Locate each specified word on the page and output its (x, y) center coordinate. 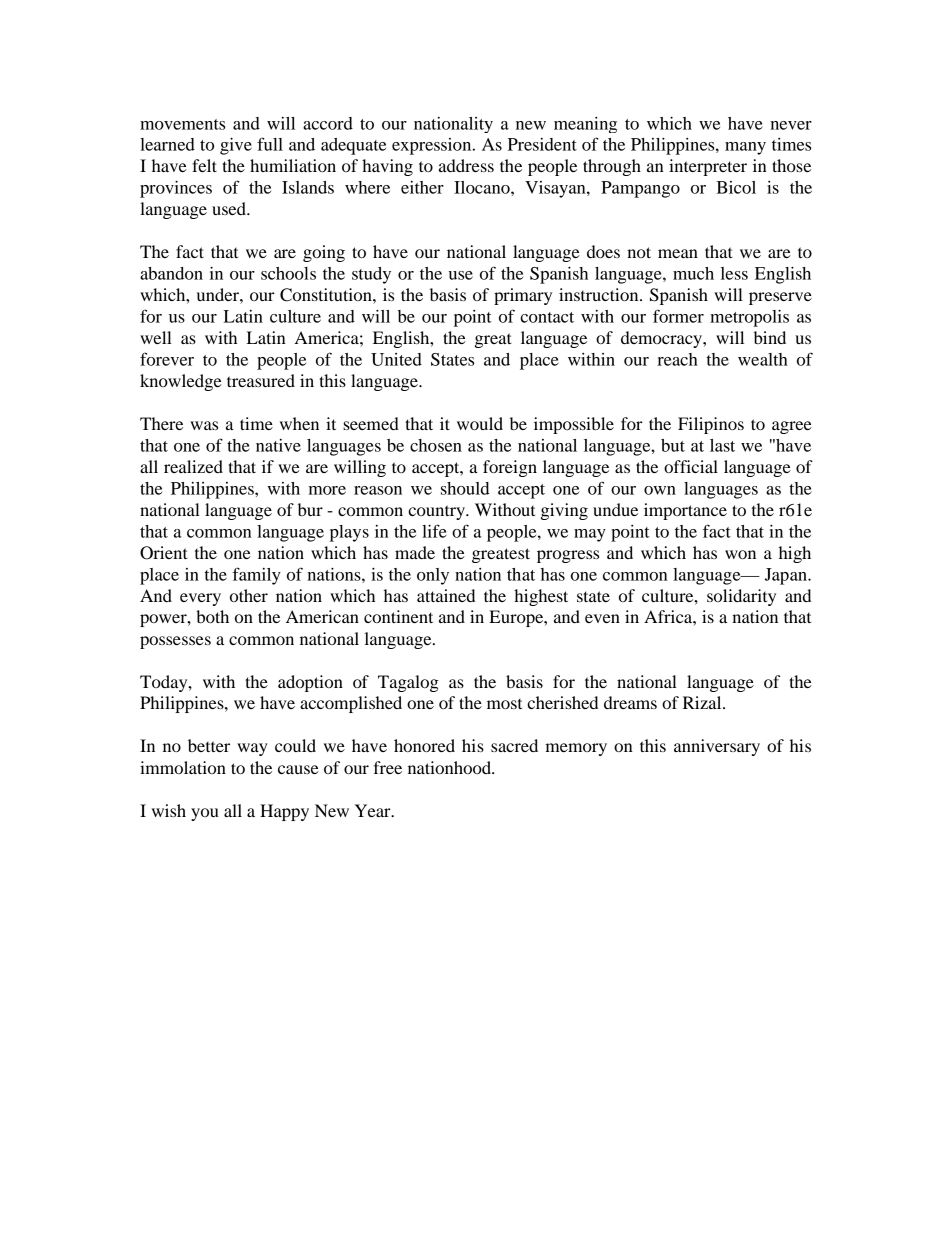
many (745, 148)
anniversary (717, 747)
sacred (514, 745)
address (466, 165)
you (205, 814)
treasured (261, 380)
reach (677, 359)
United (396, 359)
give (236, 146)
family (257, 576)
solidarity (741, 597)
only (433, 576)
